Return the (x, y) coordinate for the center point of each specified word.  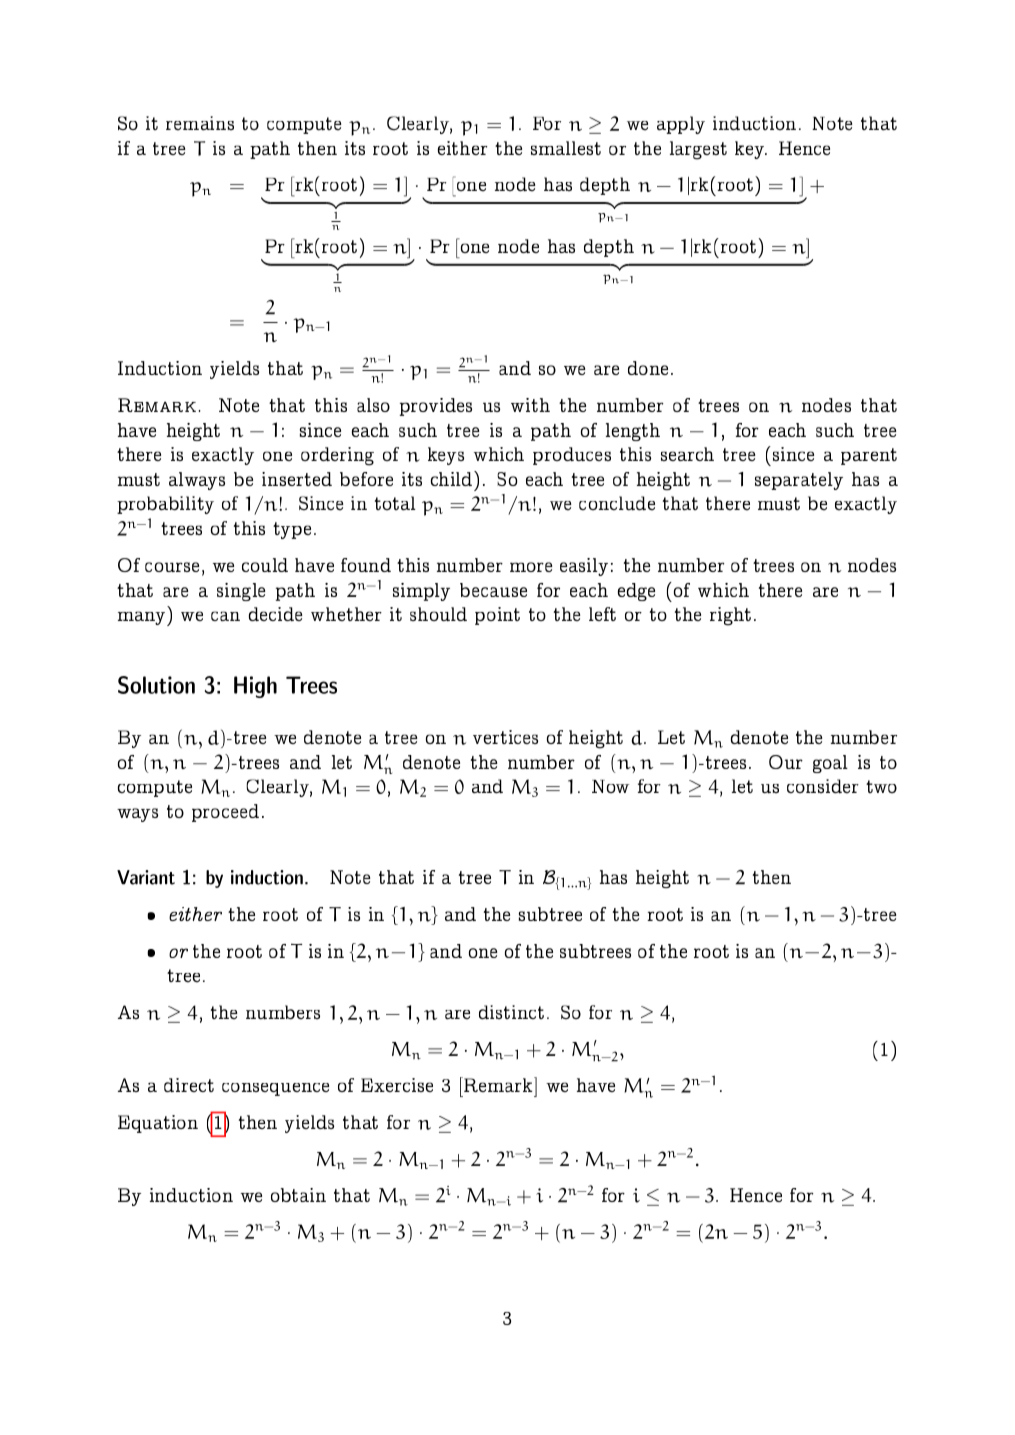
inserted (297, 479)
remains (200, 123)
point (497, 616)
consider (823, 786)
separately (799, 481)
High (255, 687)
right (730, 616)
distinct (511, 1012)
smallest (566, 148)
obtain (298, 1195)
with (530, 405)
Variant (146, 877)
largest (698, 150)
